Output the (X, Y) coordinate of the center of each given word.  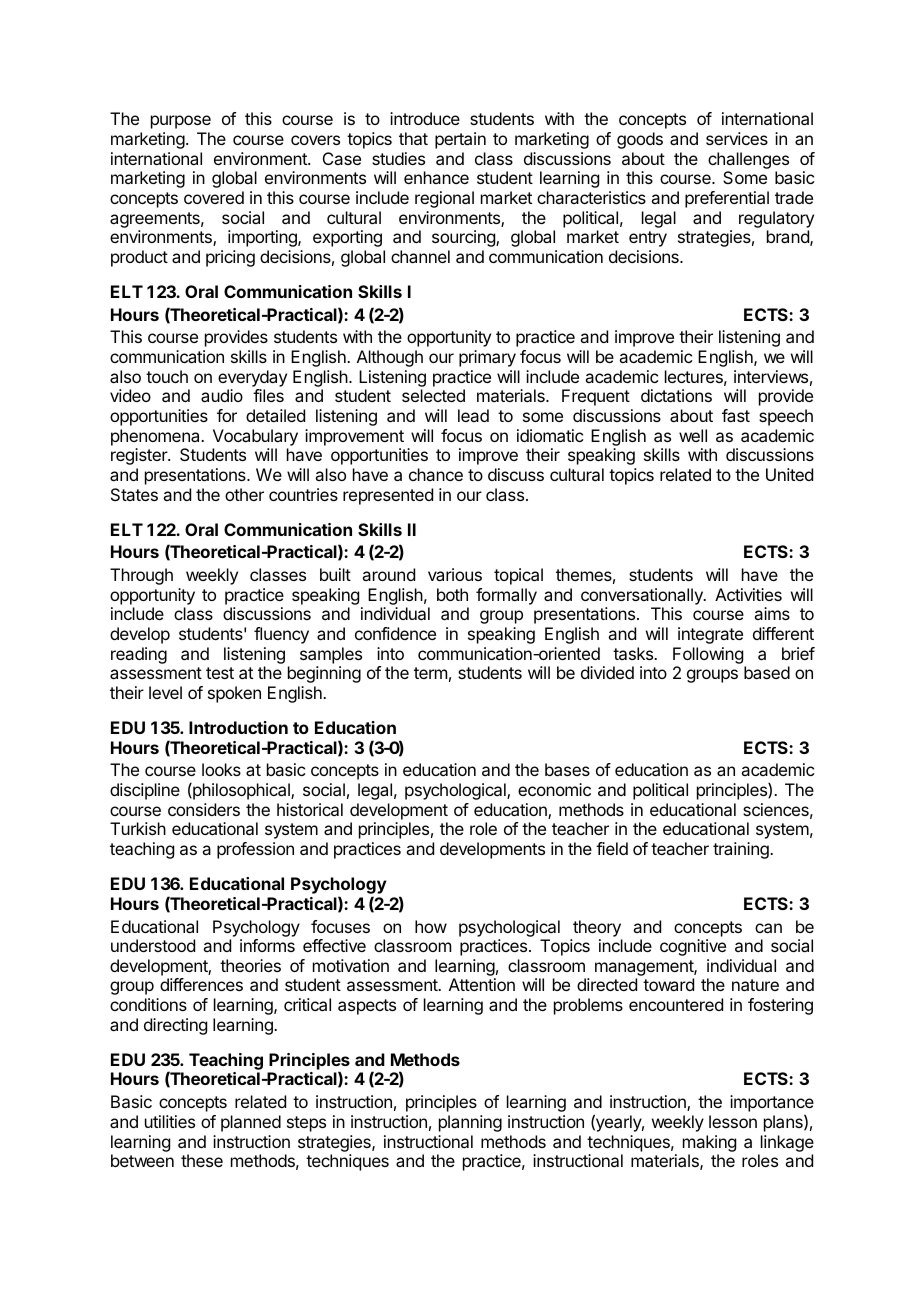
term (430, 673)
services (737, 138)
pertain (460, 140)
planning (470, 1123)
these (202, 1160)
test (220, 673)
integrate (710, 635)
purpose (181, 122)
